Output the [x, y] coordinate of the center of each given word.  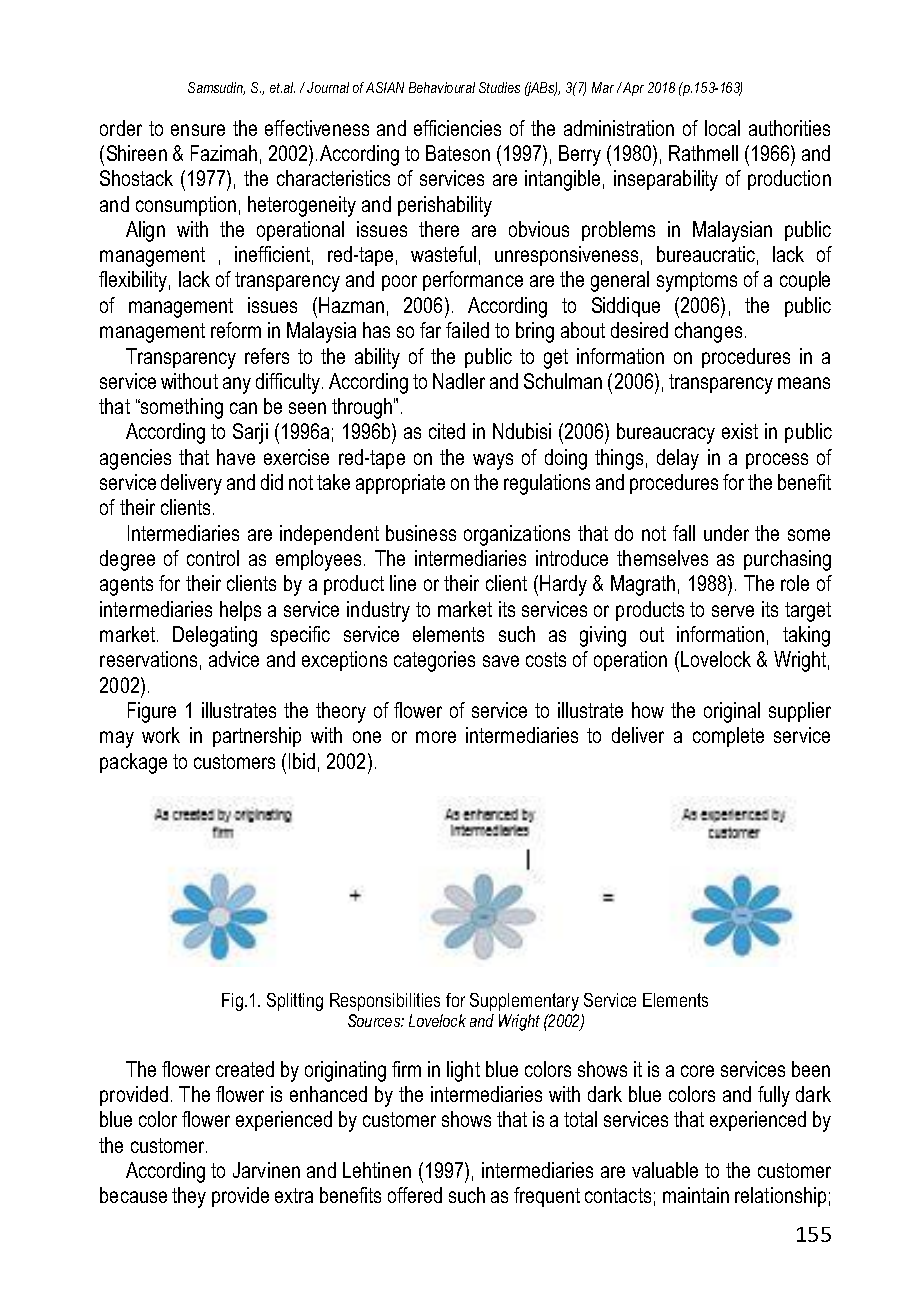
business [421, 533]
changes [708, 332]
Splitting [295, 1002]
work [161, 735]
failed [467, 330]
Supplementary [524, 1002]
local [722, 128]
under [726, 533]
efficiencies [457, 128]
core [697, 1071]
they [189, 1197]
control [213, 558]
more [436, 737]
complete [728, 737]
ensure [198, 130]
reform [236, 330]
